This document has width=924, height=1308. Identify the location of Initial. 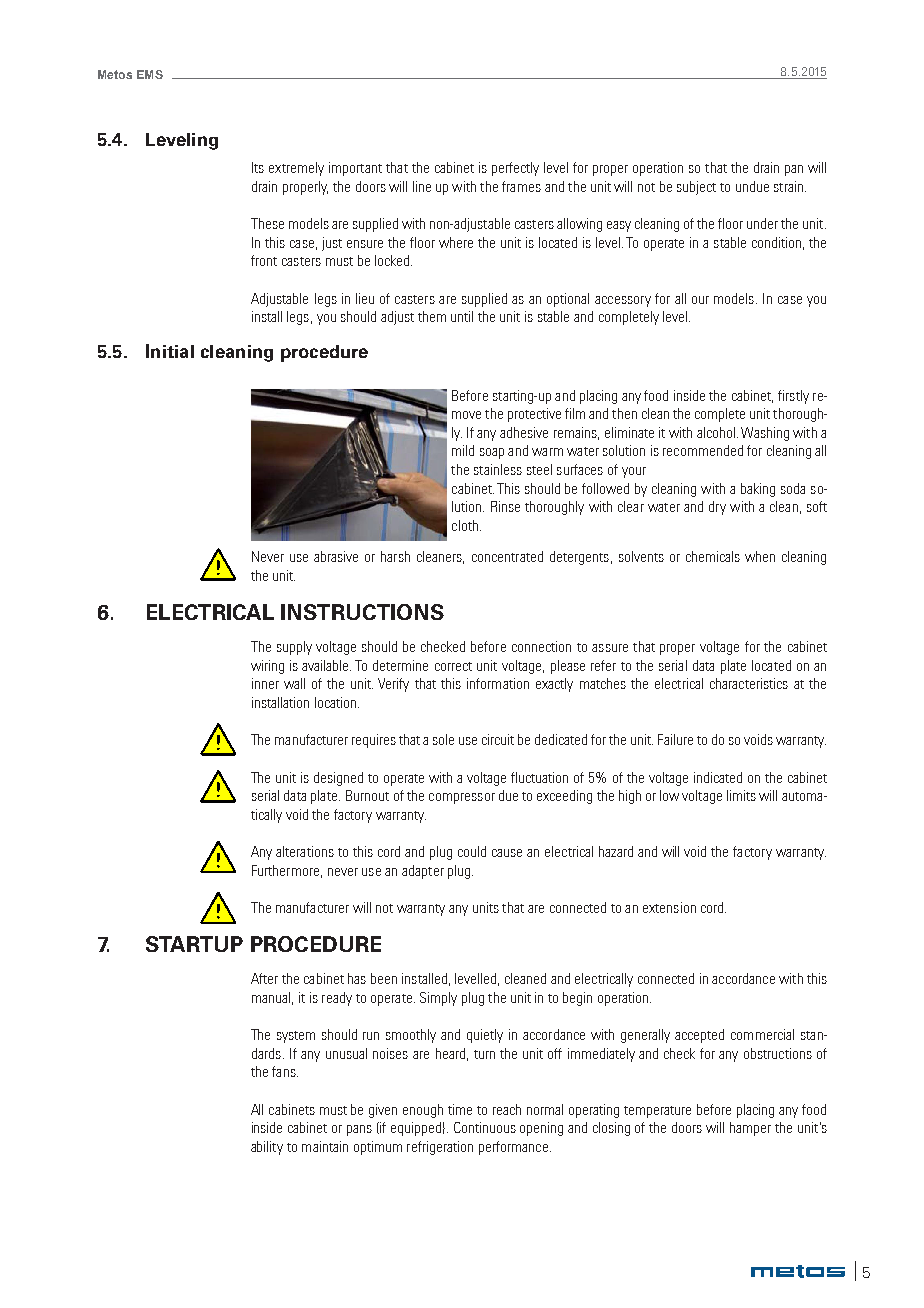
(170, 351).
